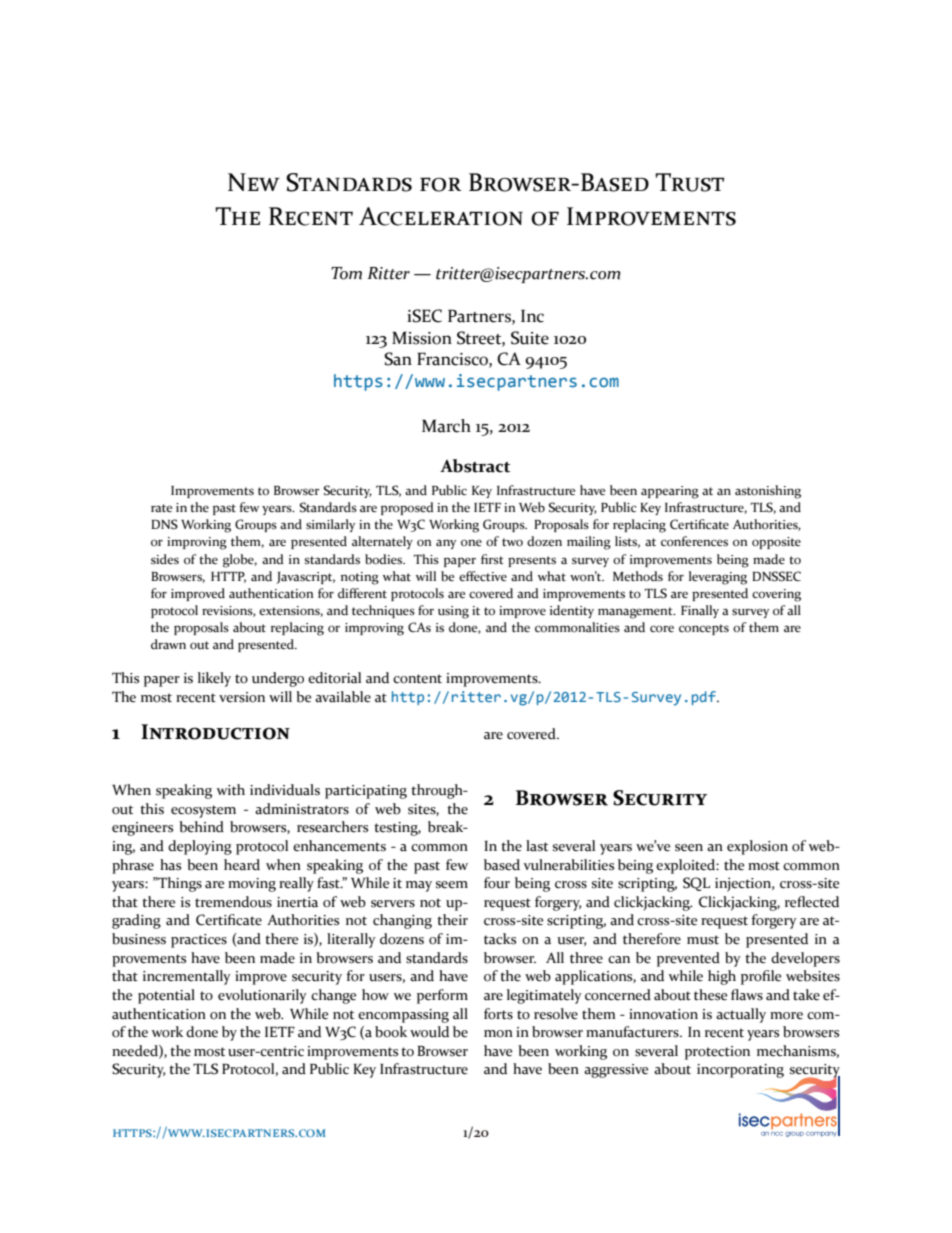 This screenshot has height=1233, width=952. I want to click on explosion, so click(757, 847).
